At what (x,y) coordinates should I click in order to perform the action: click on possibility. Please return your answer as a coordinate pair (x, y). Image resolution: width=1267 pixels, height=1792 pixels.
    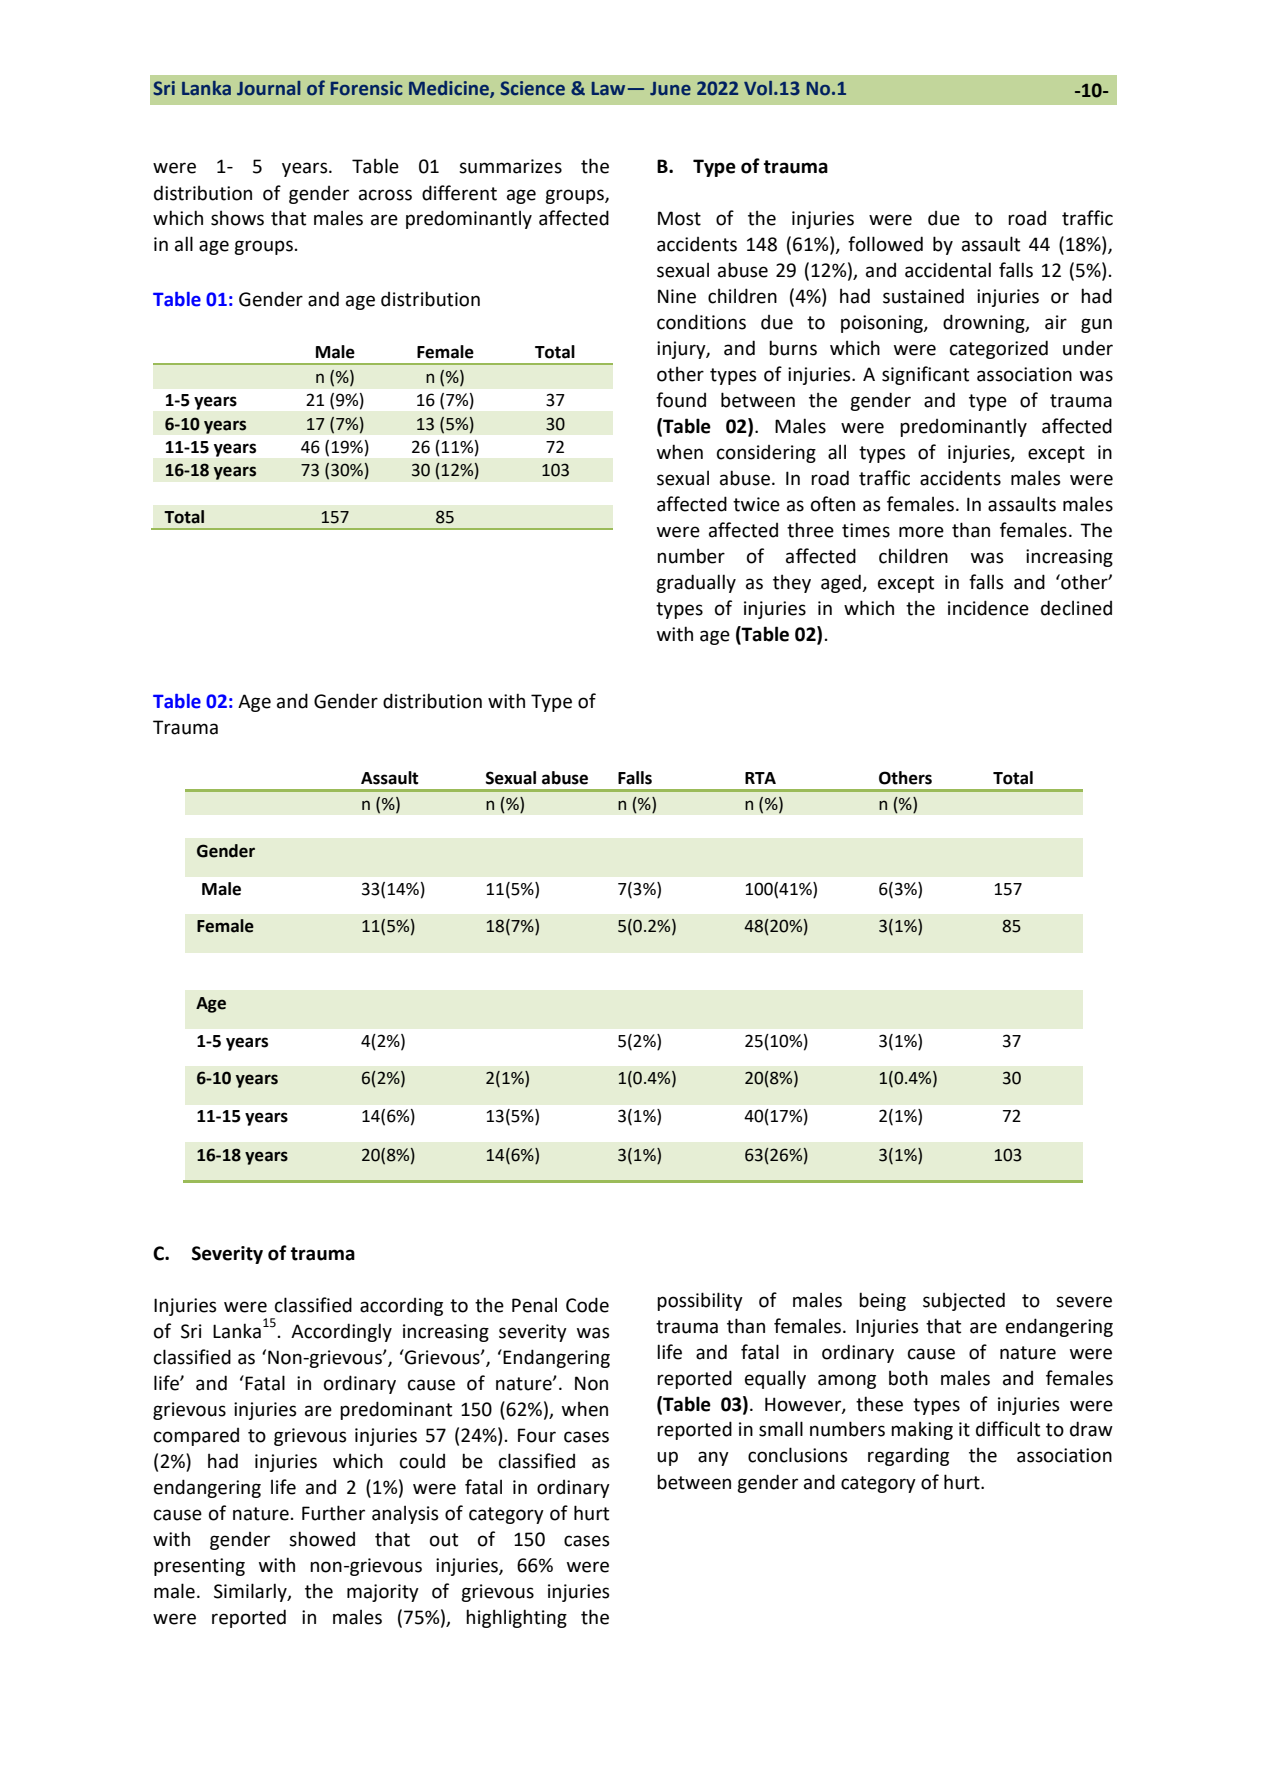
    Looking at the image, I should click on (700, 1301).
